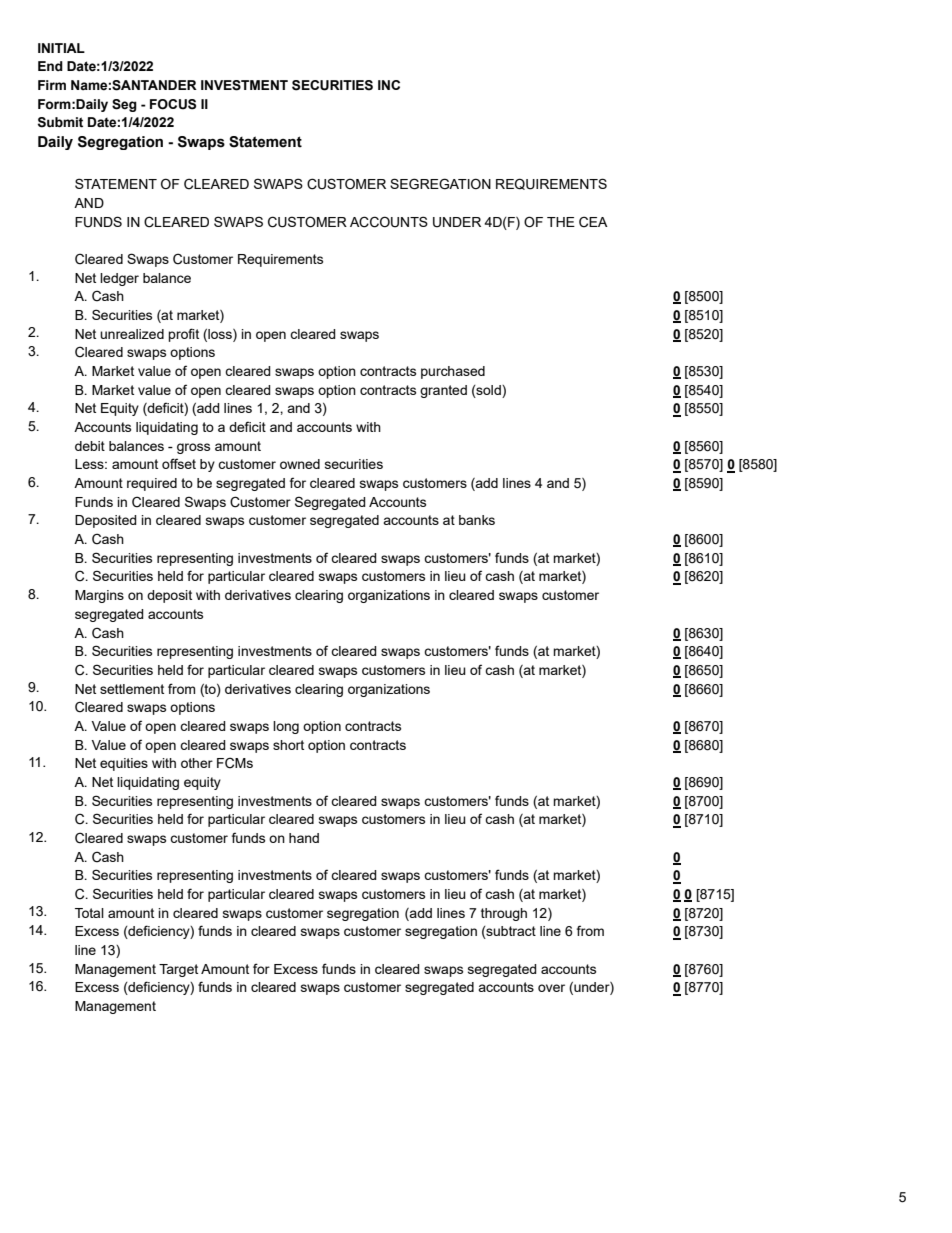  What do you see at coordinates (124, 764) in the screenshot?
I see `equities` at bounding box center [124, 764].
